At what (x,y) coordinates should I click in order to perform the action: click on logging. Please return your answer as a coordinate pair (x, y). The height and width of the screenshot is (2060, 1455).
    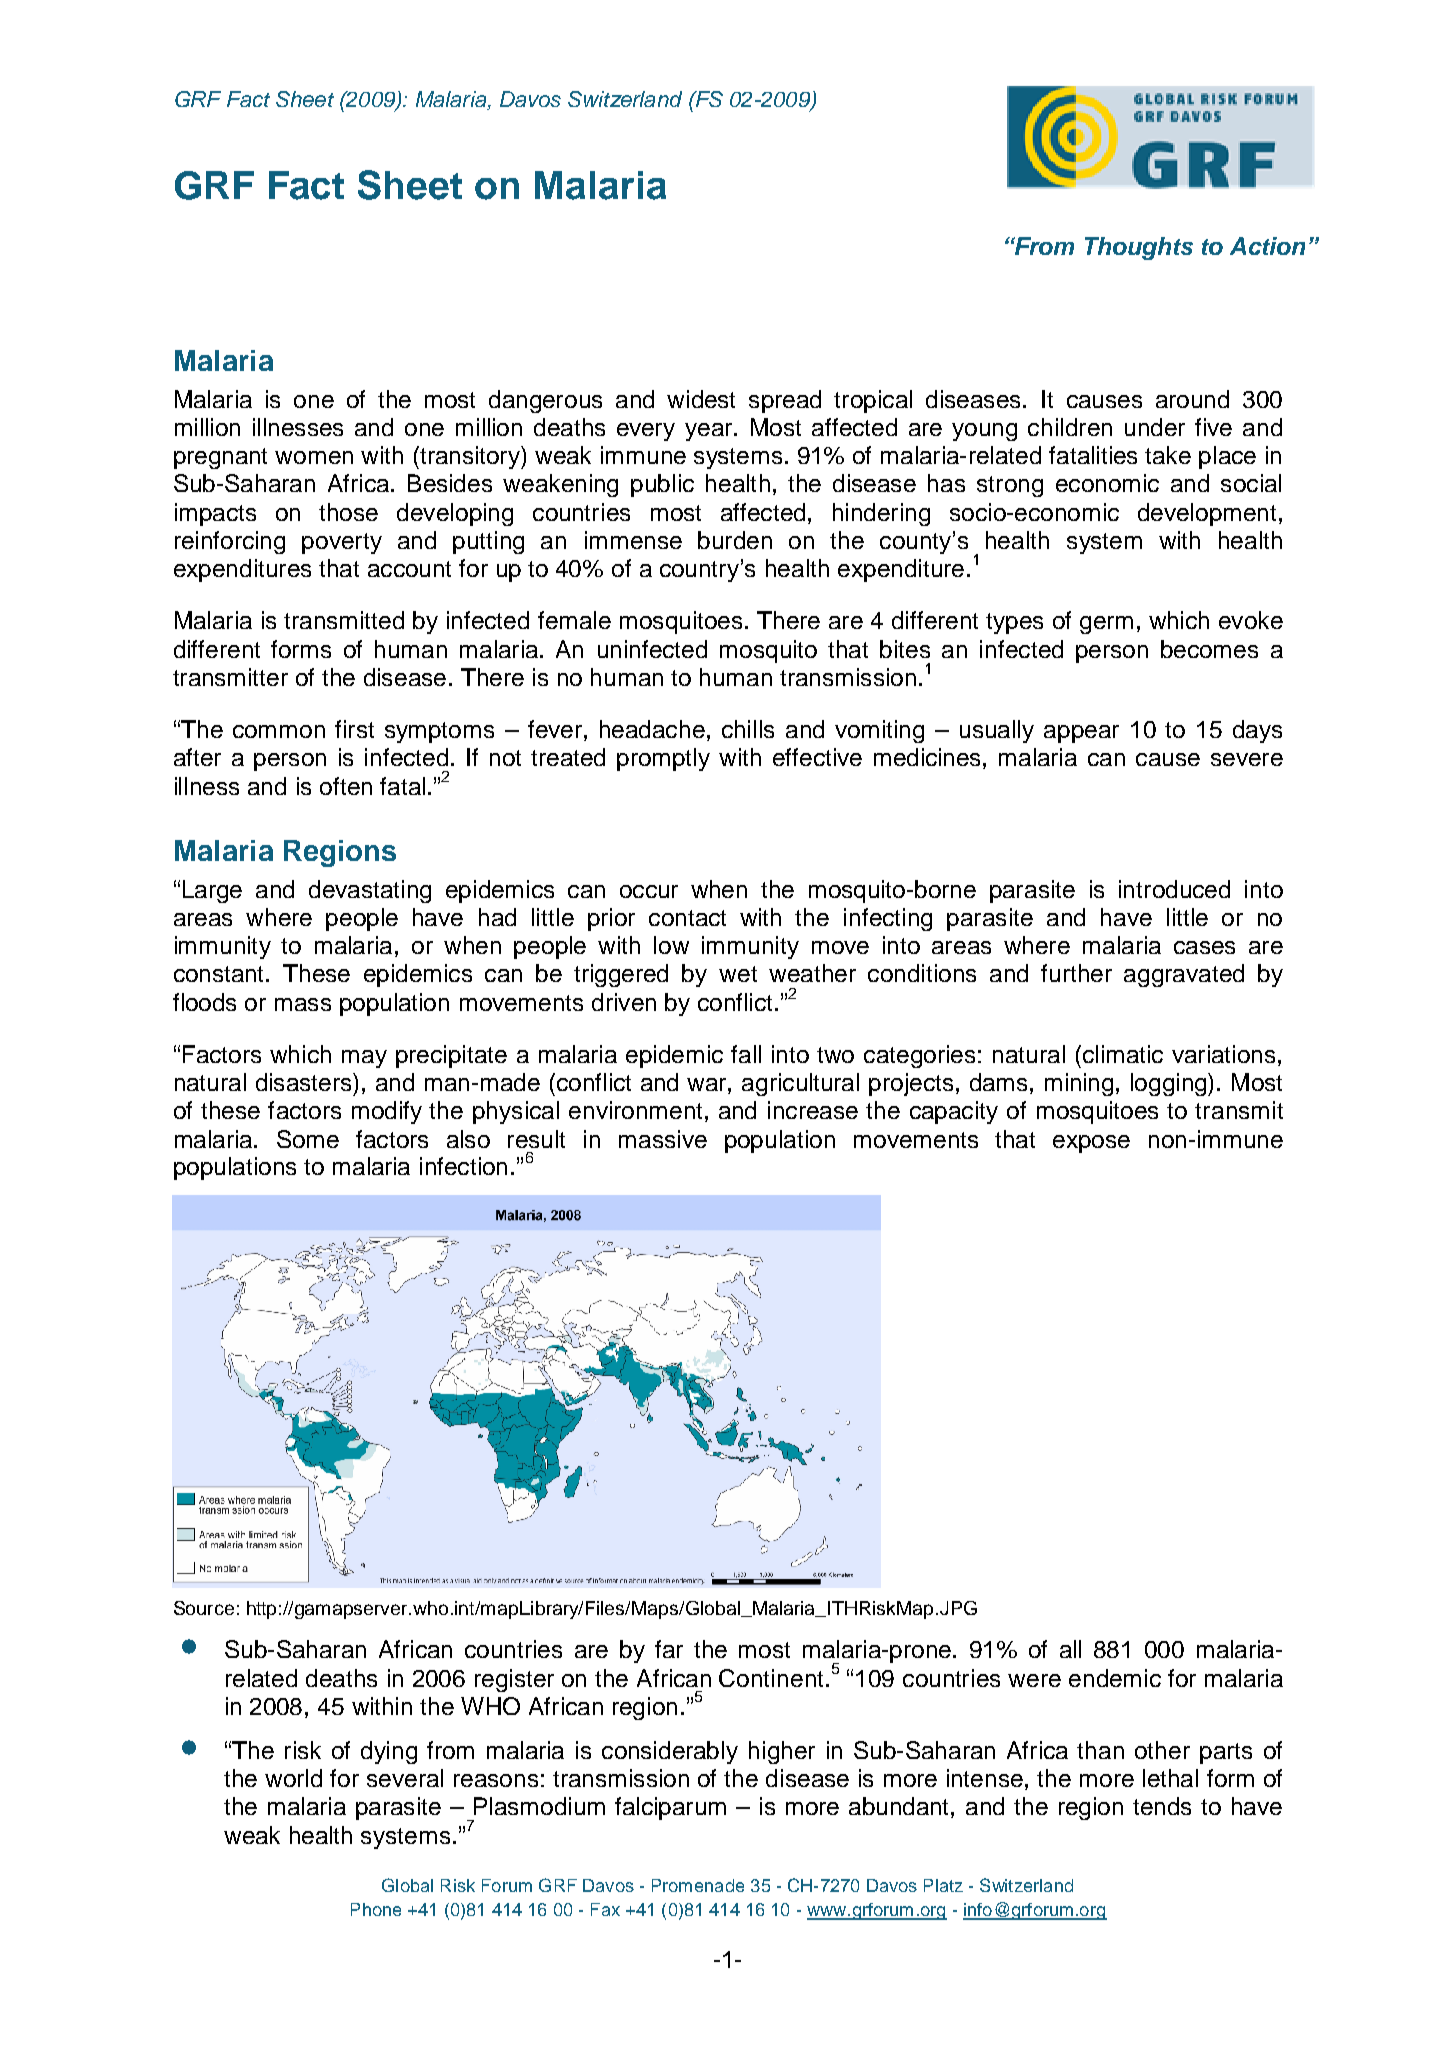
    Looking at the image, I should click on (1170, 1084).
